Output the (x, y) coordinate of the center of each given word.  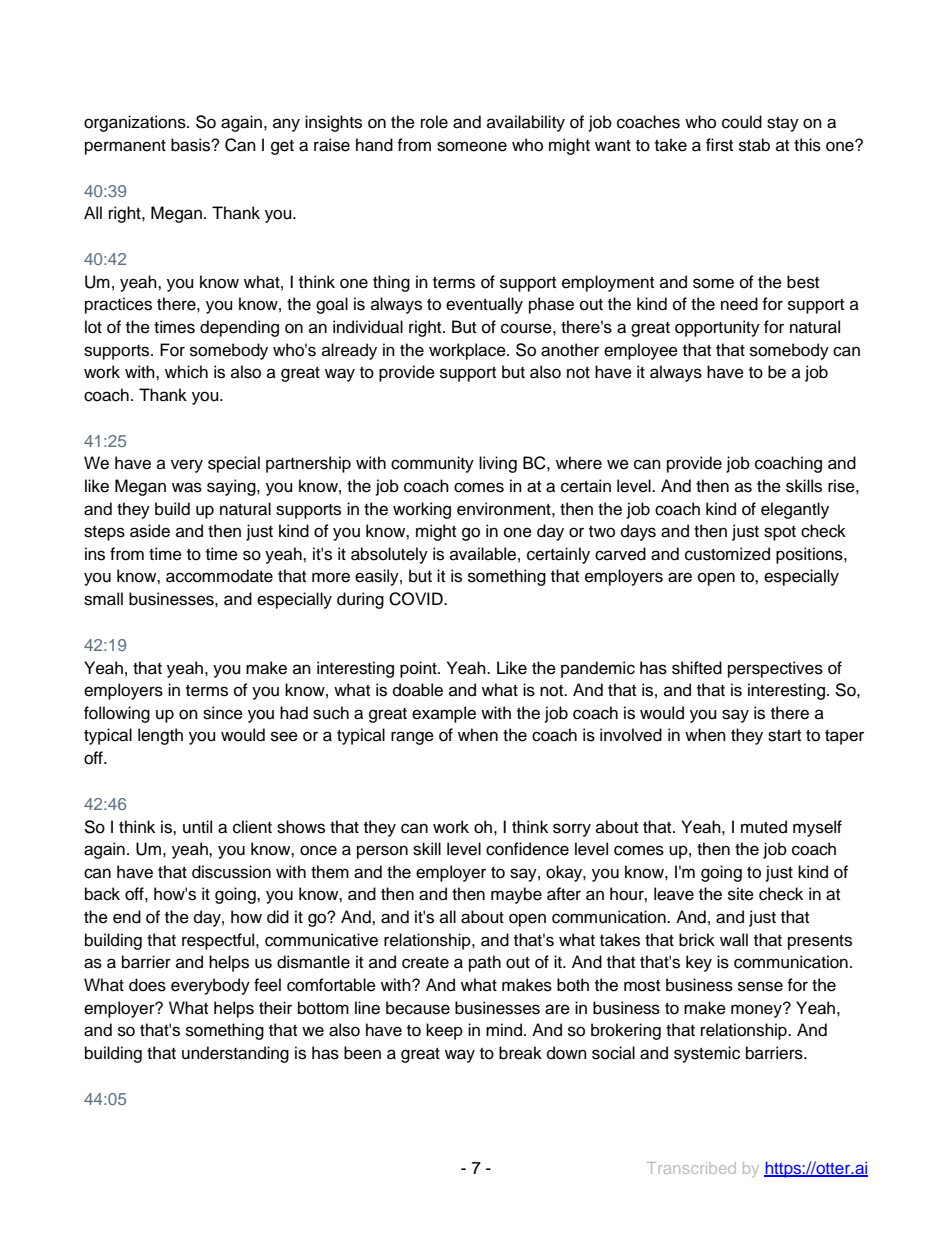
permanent (125, 147)
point (419, 669)
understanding (235, 1054)
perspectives (775, 669)
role (434, 122)
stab (754, 145)
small (103, 599)
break (520, 1053)
